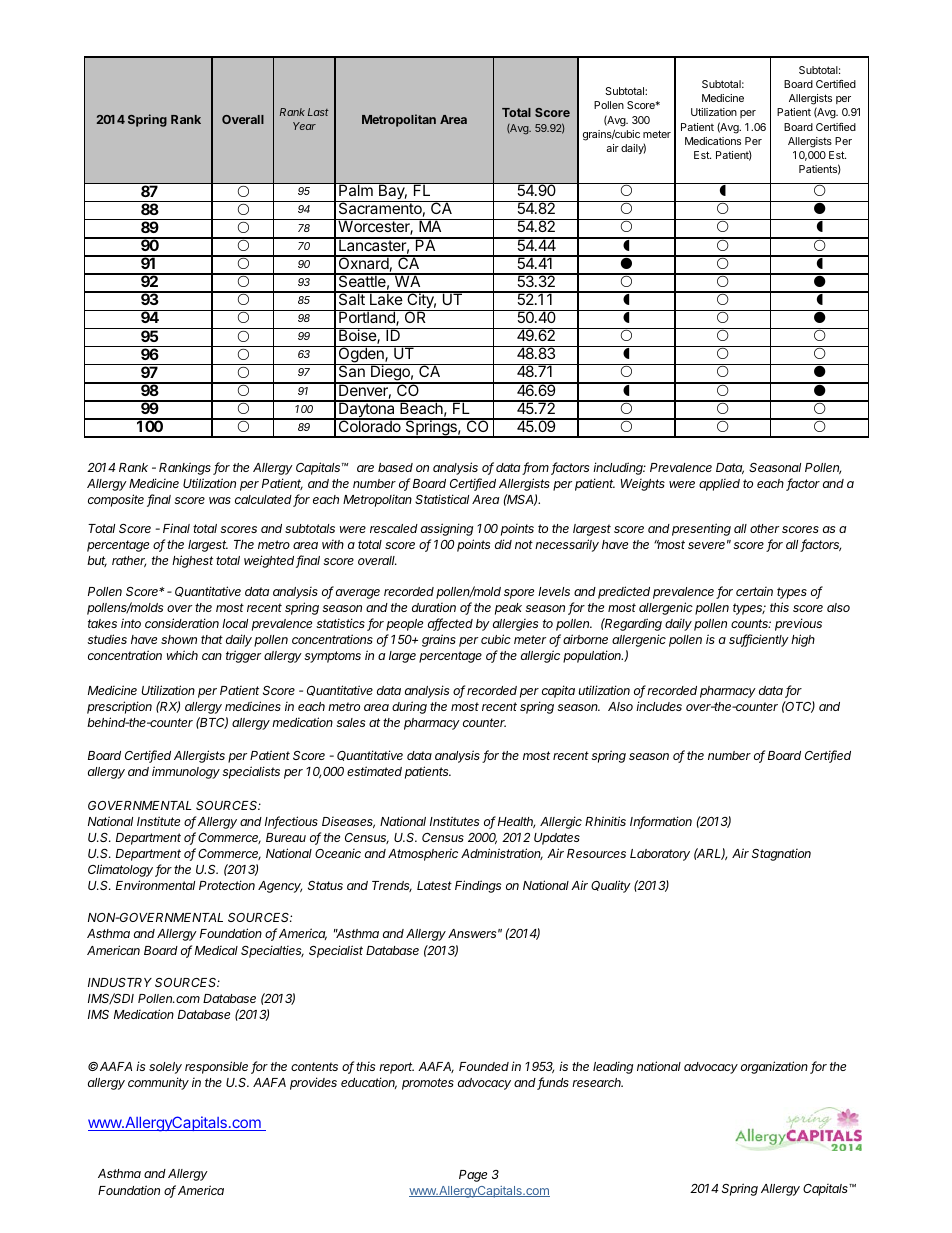 Image resolution: width=952 pixels, height=1233 pixels. What do you see at coordinates (220, 500) in the screenshot?
I see `was` at bounding box center [220, 500].
